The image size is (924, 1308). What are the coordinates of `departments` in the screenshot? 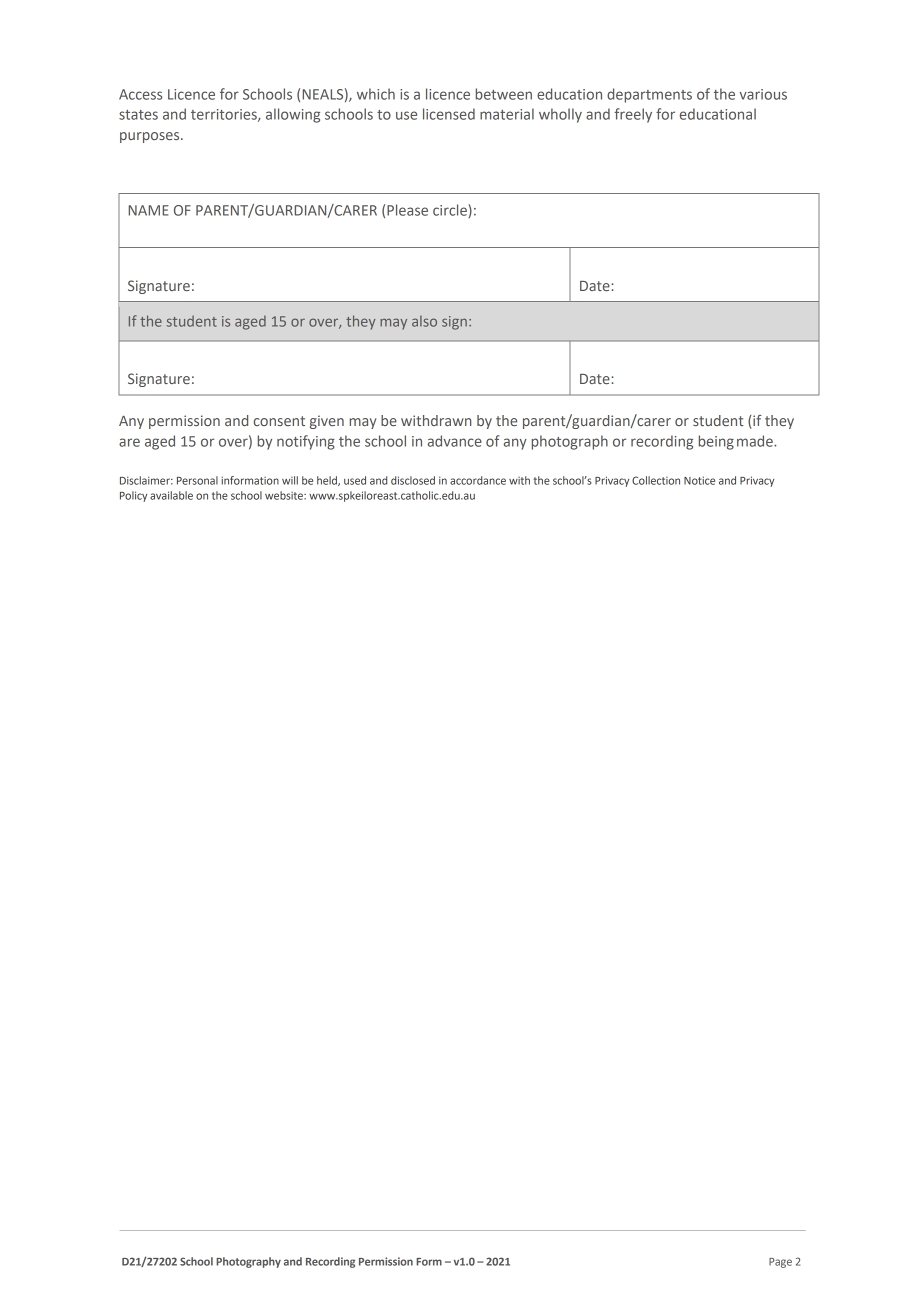 It's located at (649, 95).
